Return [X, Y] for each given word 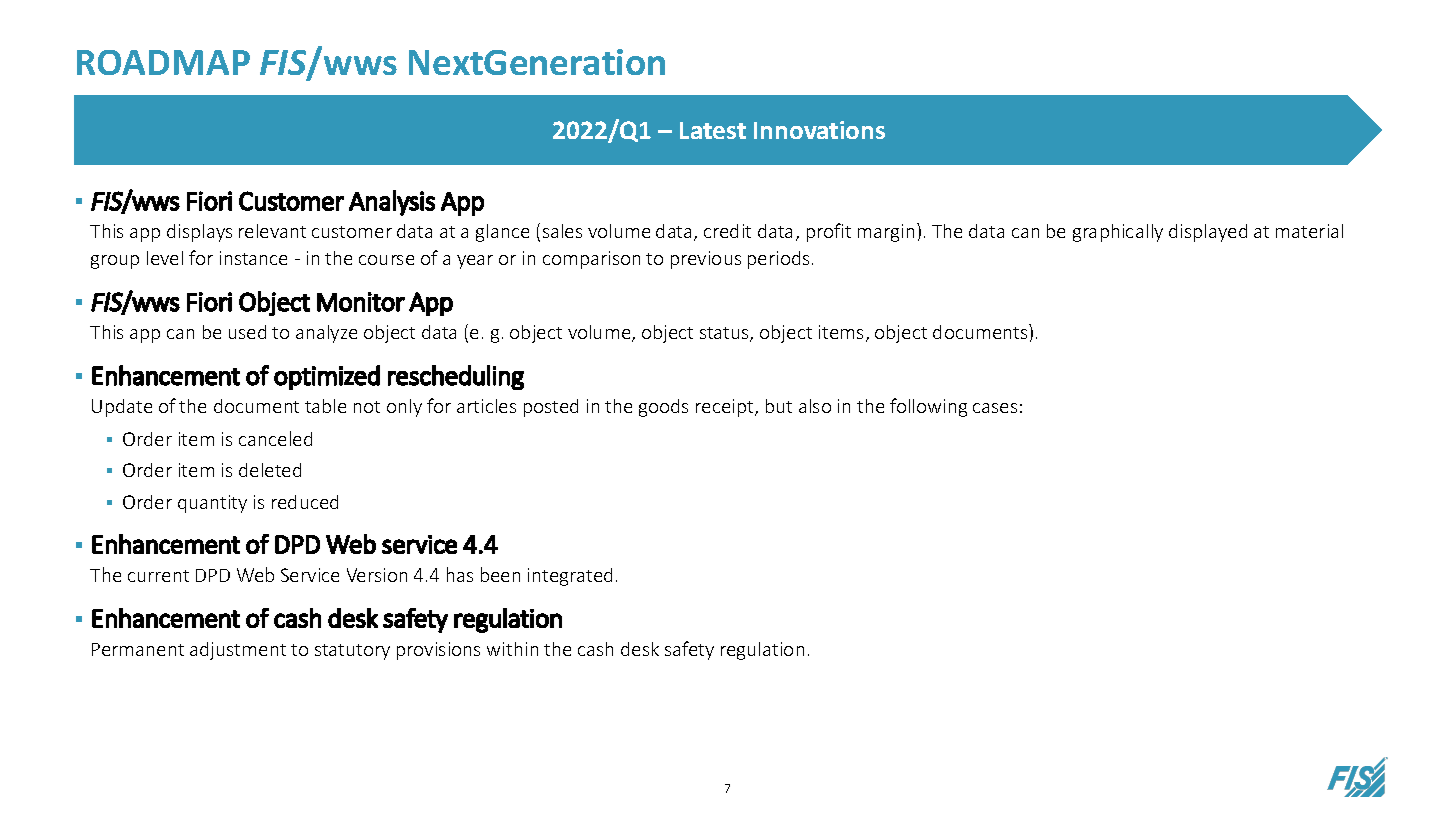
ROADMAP [163, 62]
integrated [570, 577]
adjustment [238, 651]
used [247, 332]
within [512, 649]
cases [995, 408]
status [725, 334]
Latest [713, 130]
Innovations [819, 130]
